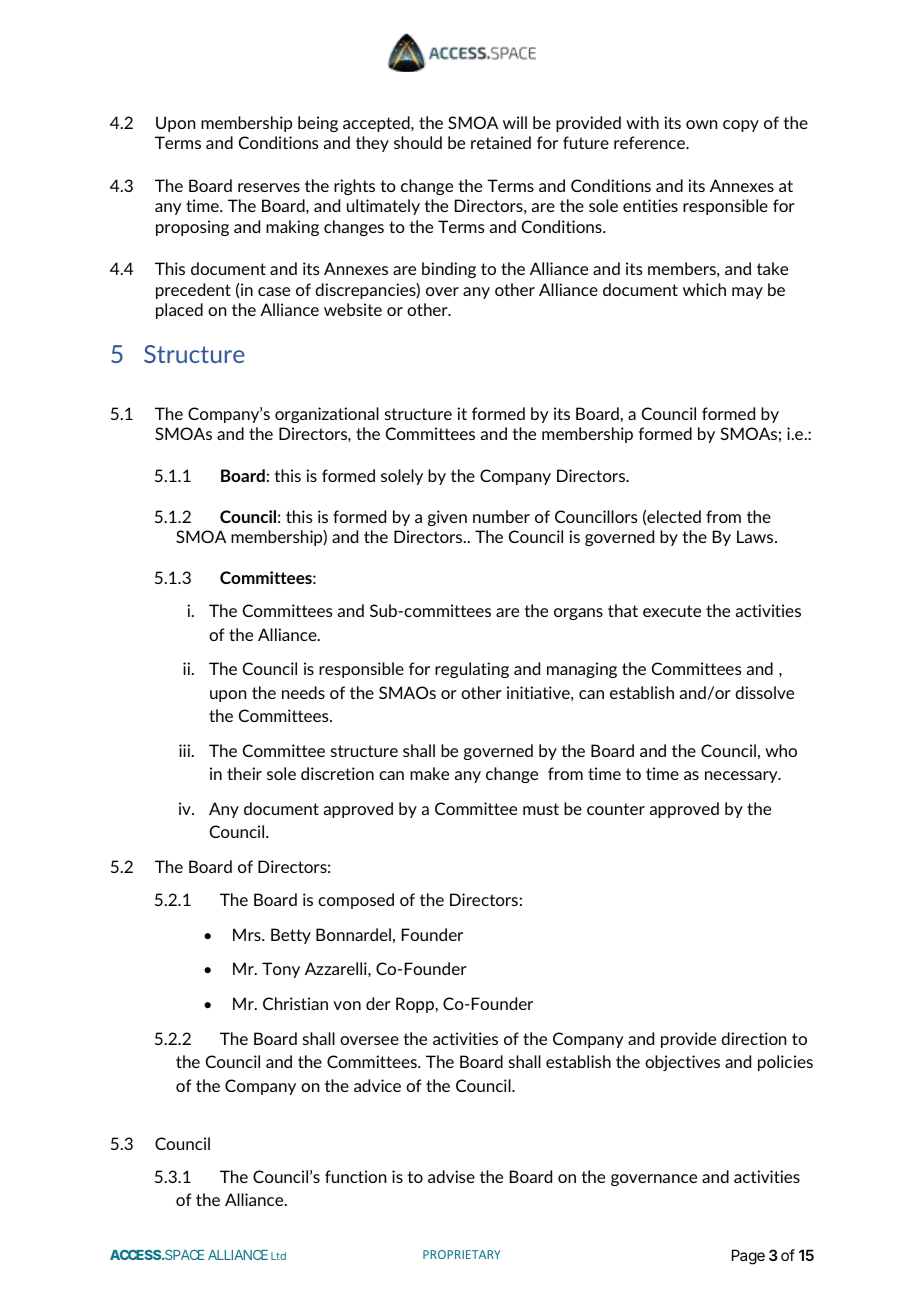 The image size is (924, 1308). Describe the element at coordinates (541, 809) in the image. I see `must` at that location.
